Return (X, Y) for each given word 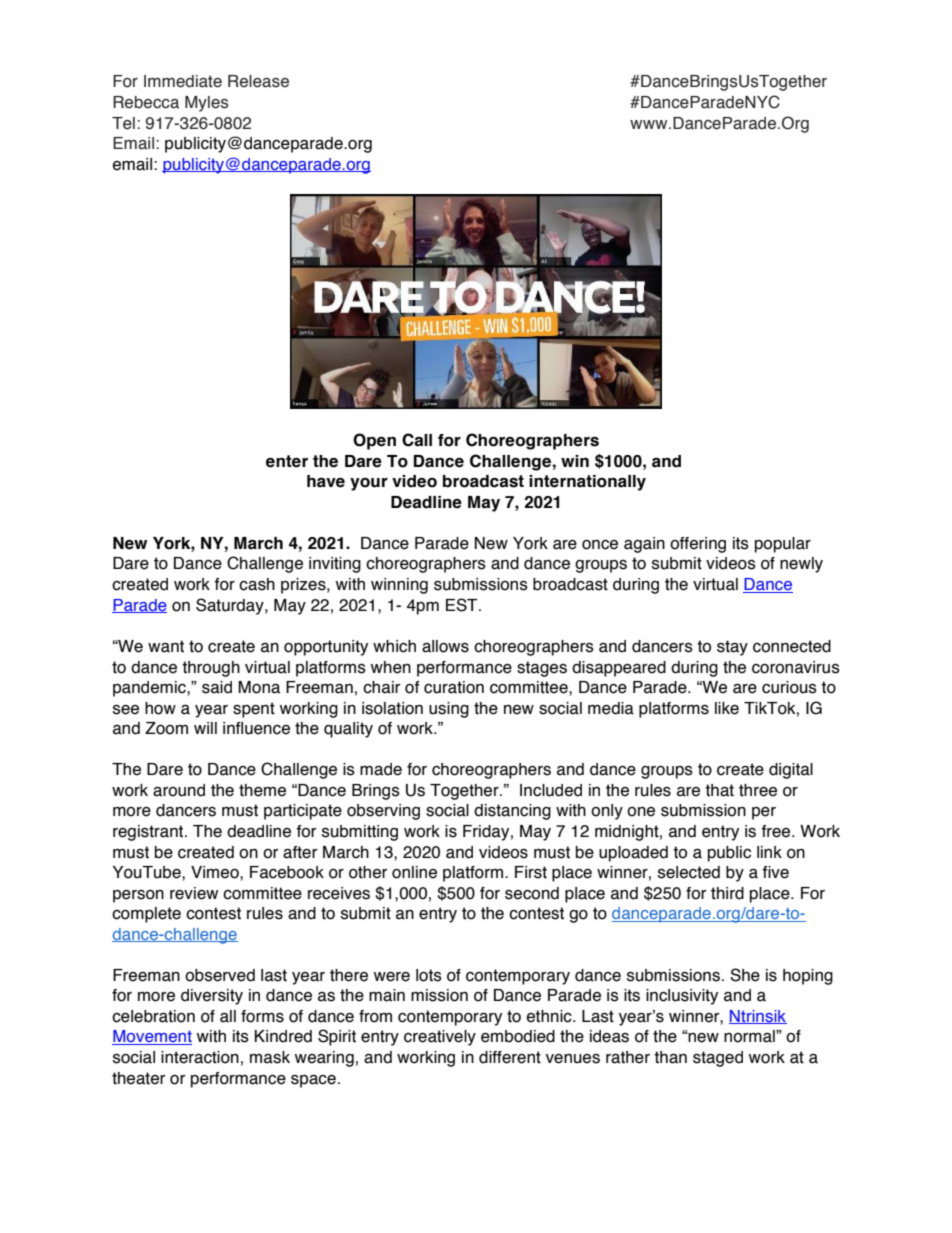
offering (698, 545)
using (449, 710)
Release (258, 81)
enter (287, 461)
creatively (440, 1038)
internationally (587, 483)
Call (417, 440)
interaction (200, 1057)
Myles (207, 104)
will (205, 728)
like (727, 708)
